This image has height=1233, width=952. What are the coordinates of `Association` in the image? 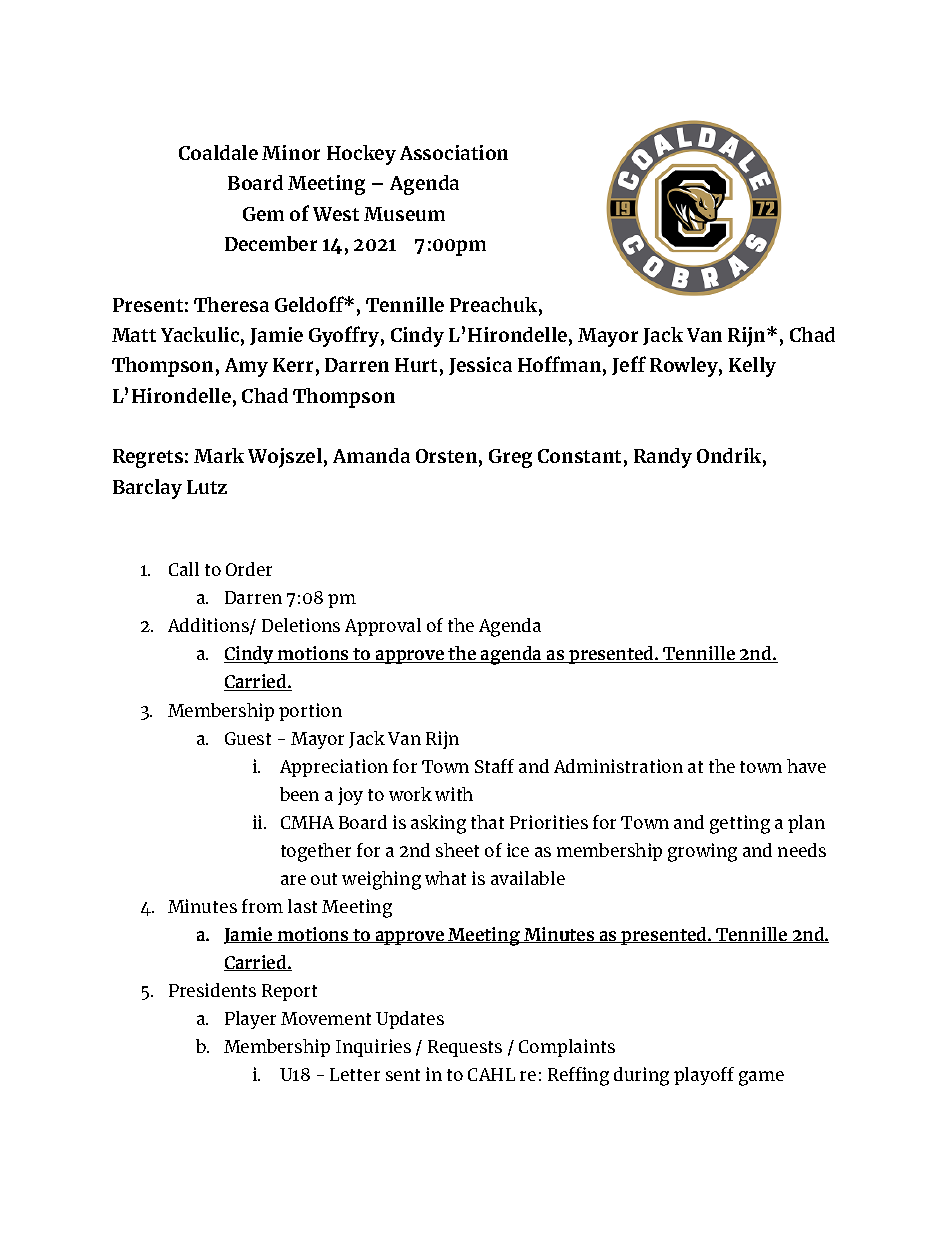 It's located at (454, 152).
